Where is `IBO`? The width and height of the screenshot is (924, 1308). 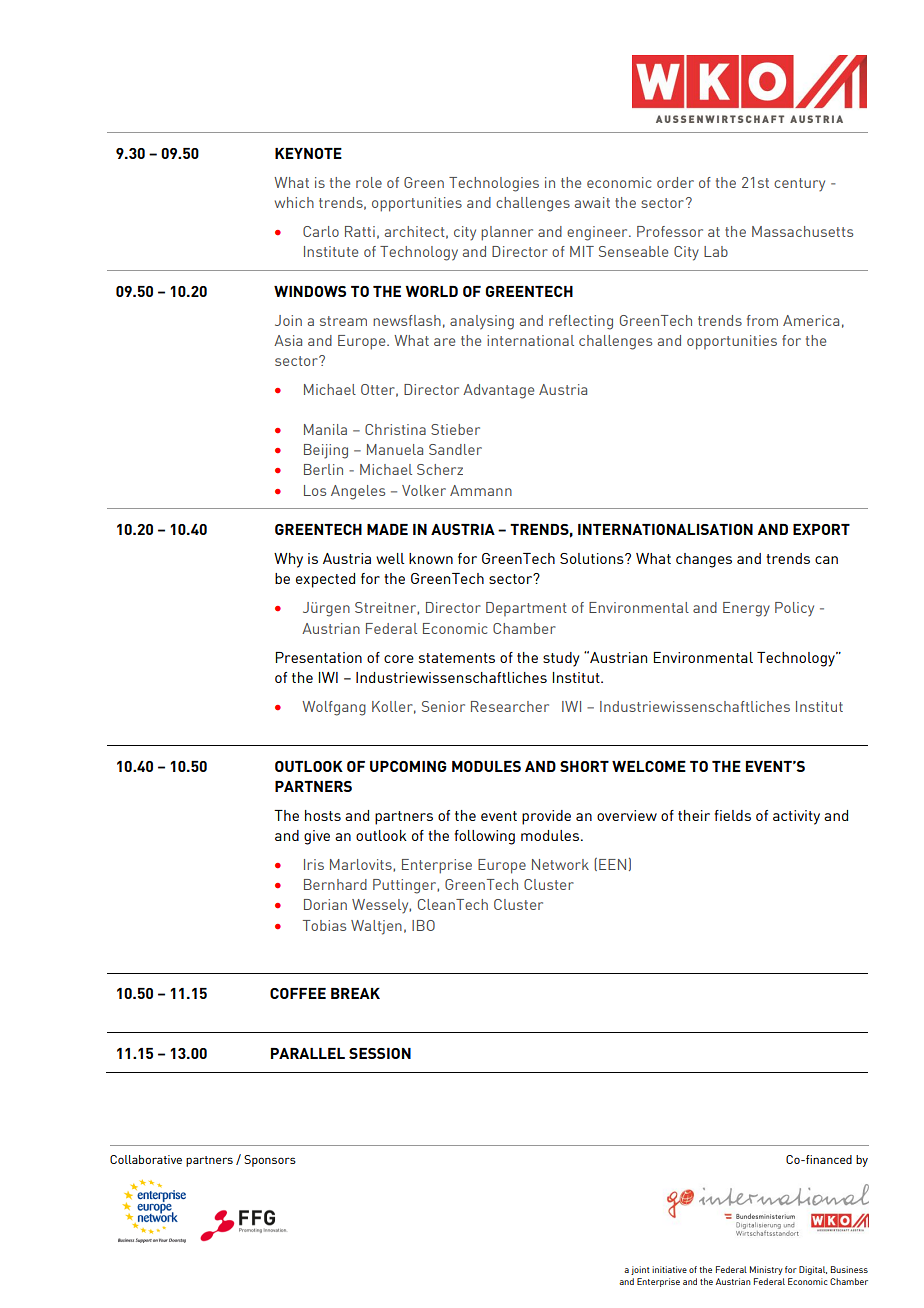 IBO is located at coordinates (423, 925).
